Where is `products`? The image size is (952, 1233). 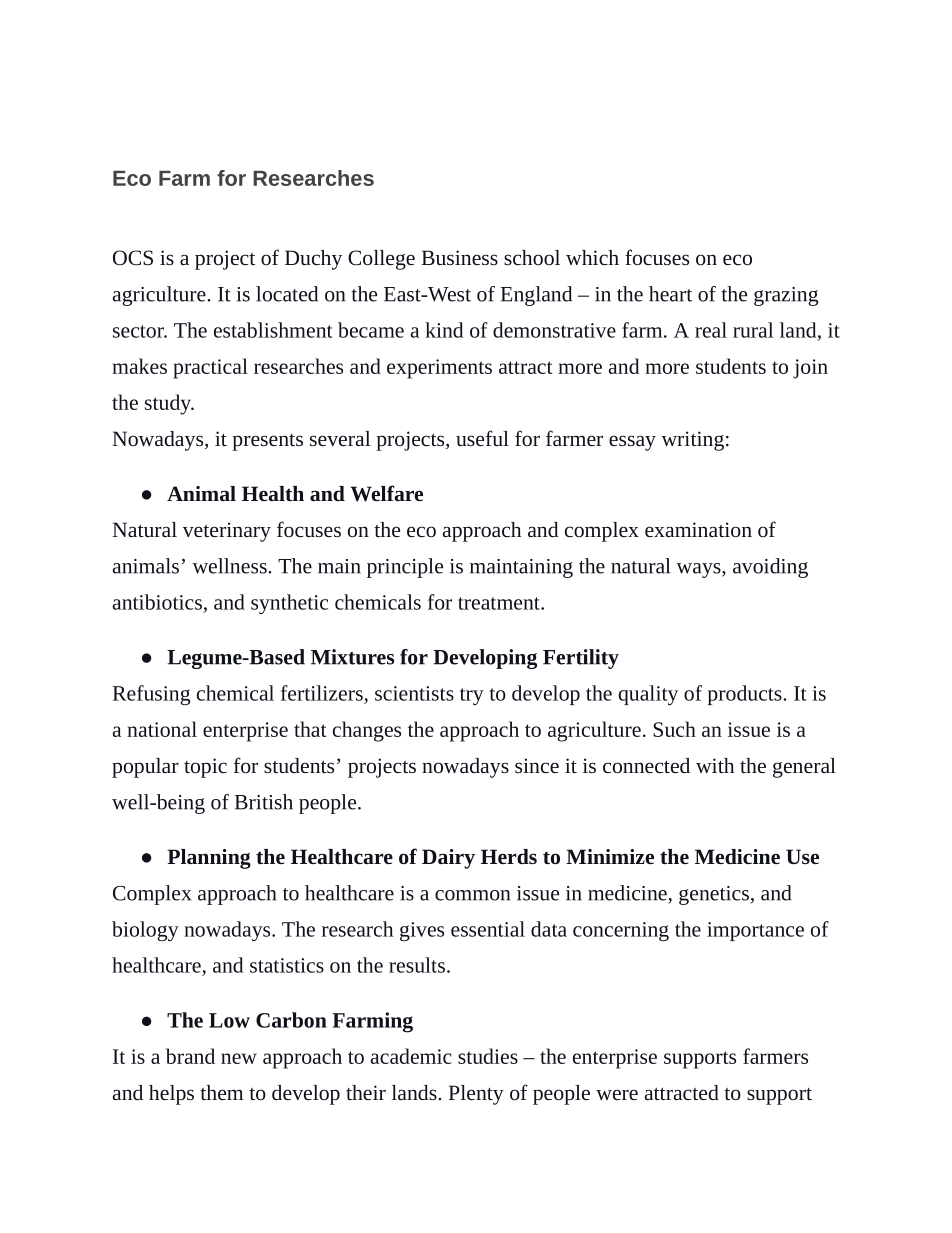
products is located at coordinates (746, 695).
